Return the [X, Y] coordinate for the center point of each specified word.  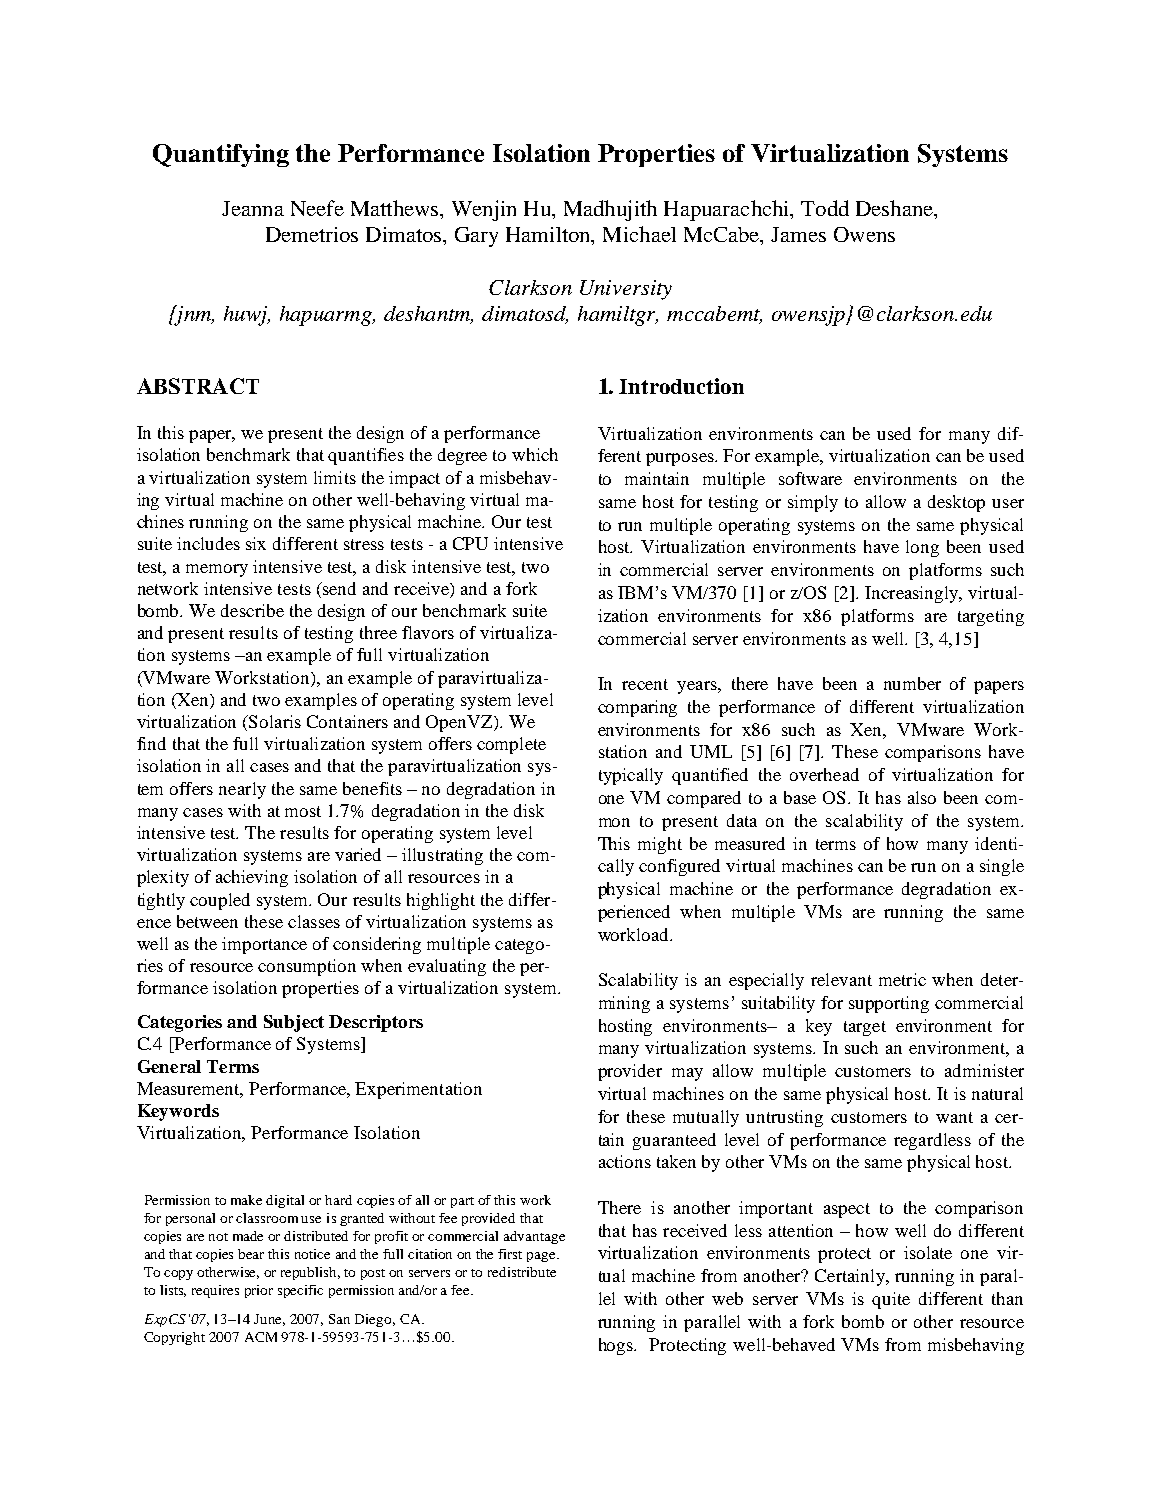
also [922, 797]
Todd [825, 208]
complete [511, 745]
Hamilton [549, 236]
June [269, 1320]
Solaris [274, 721]
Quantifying [221, 155]
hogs [617, 1346]
